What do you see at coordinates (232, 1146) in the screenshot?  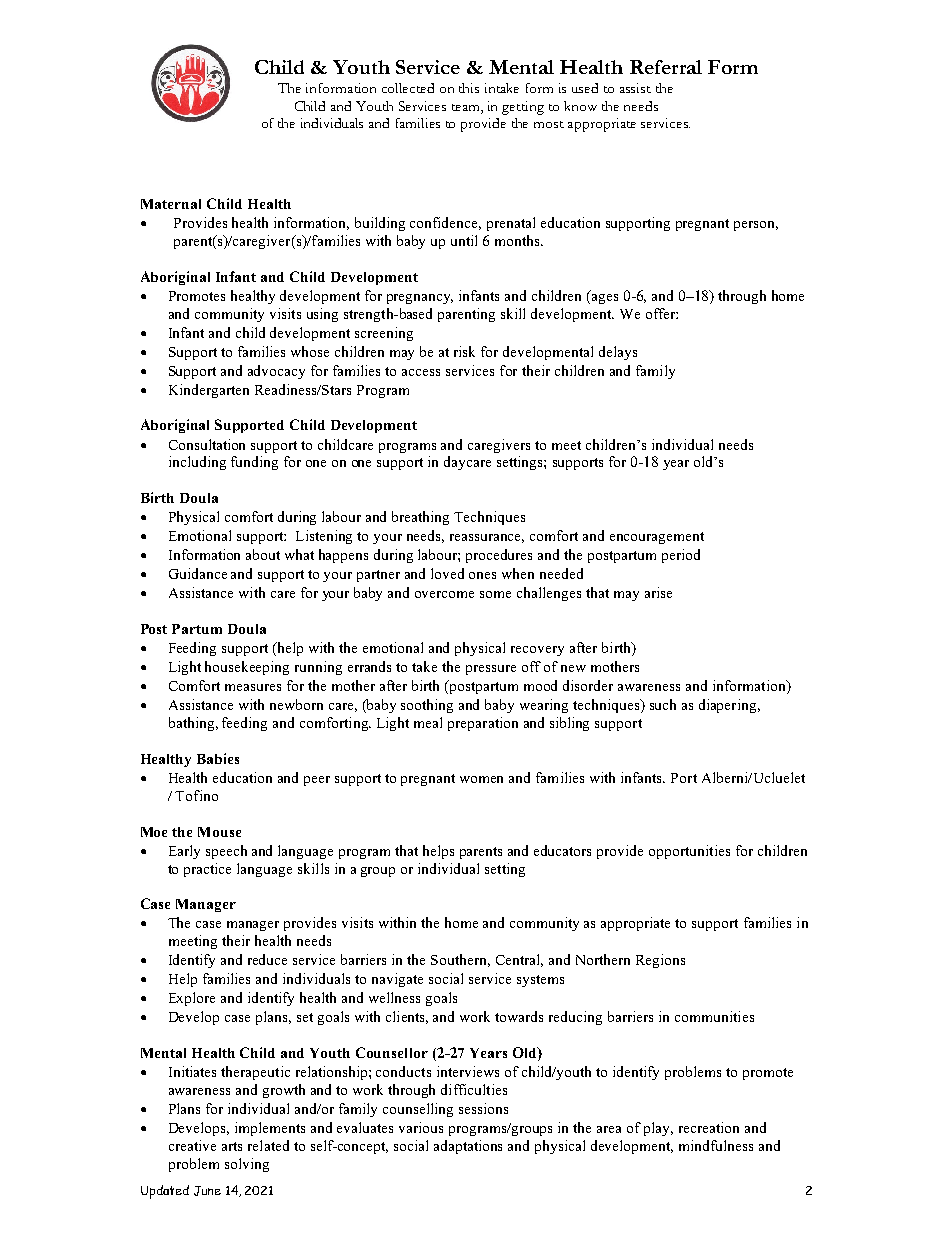 I see `arts` at bounding box center [232, 1146].
